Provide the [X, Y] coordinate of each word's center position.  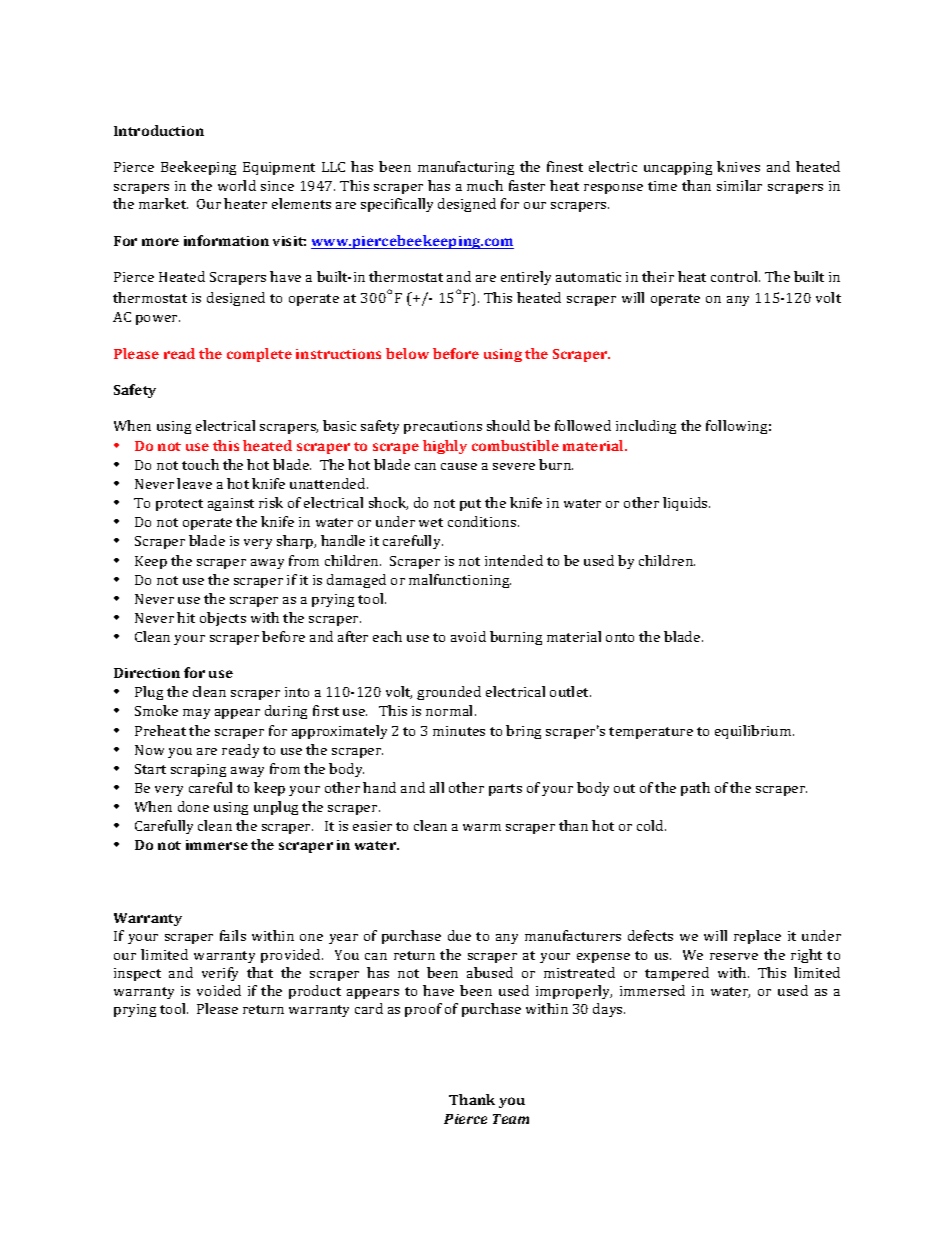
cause [459, 466]
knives [738, 166]
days [609, 1010]
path [695, 789]
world [237, 185]
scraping [198, 770]
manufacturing [466, 168]
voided [219, 990]
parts [505, 790]
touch [200, 464]
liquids [686, 504]
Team [511, 1119]
